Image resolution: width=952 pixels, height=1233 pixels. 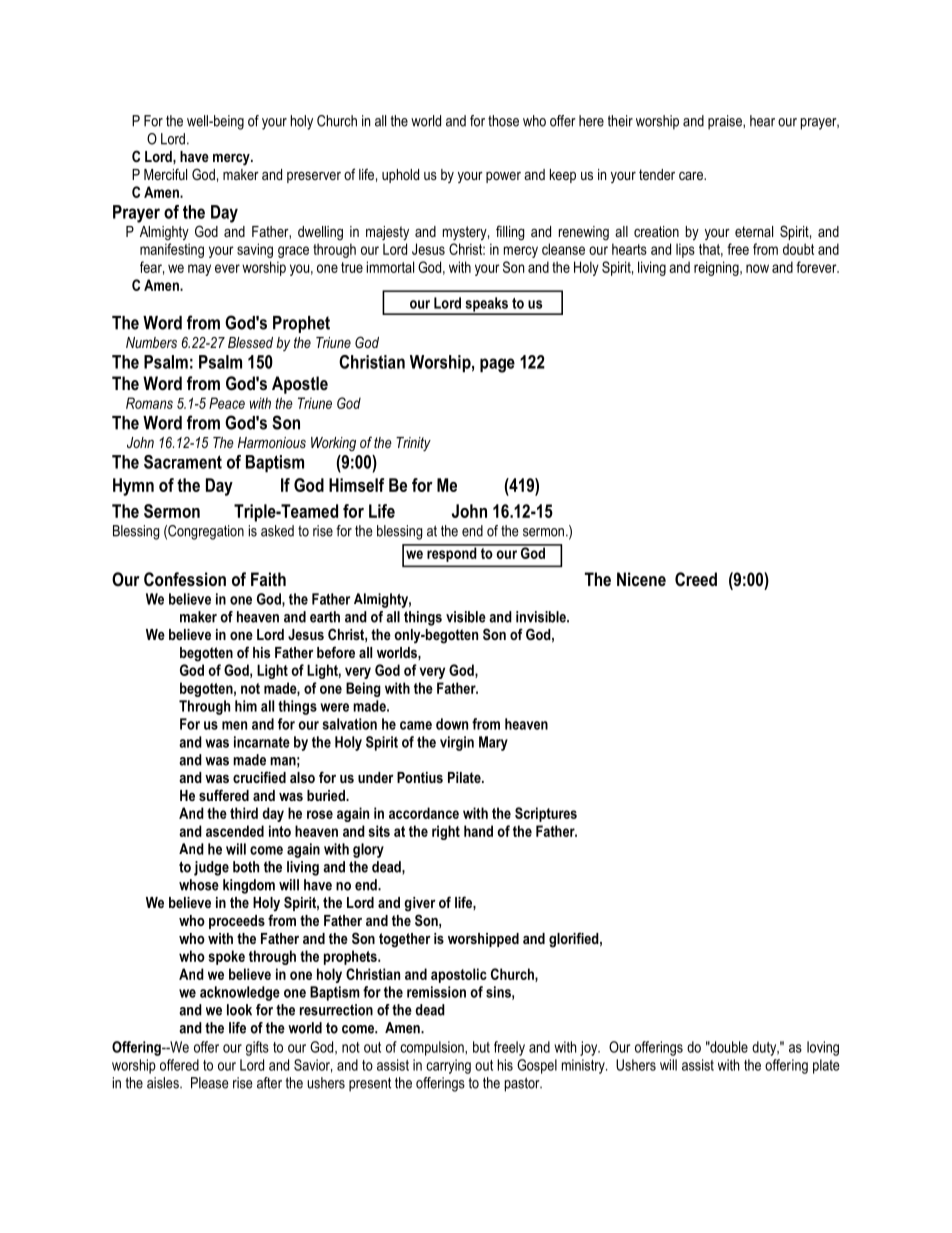 I want to click on Please, so click(x=209, y=1083).
